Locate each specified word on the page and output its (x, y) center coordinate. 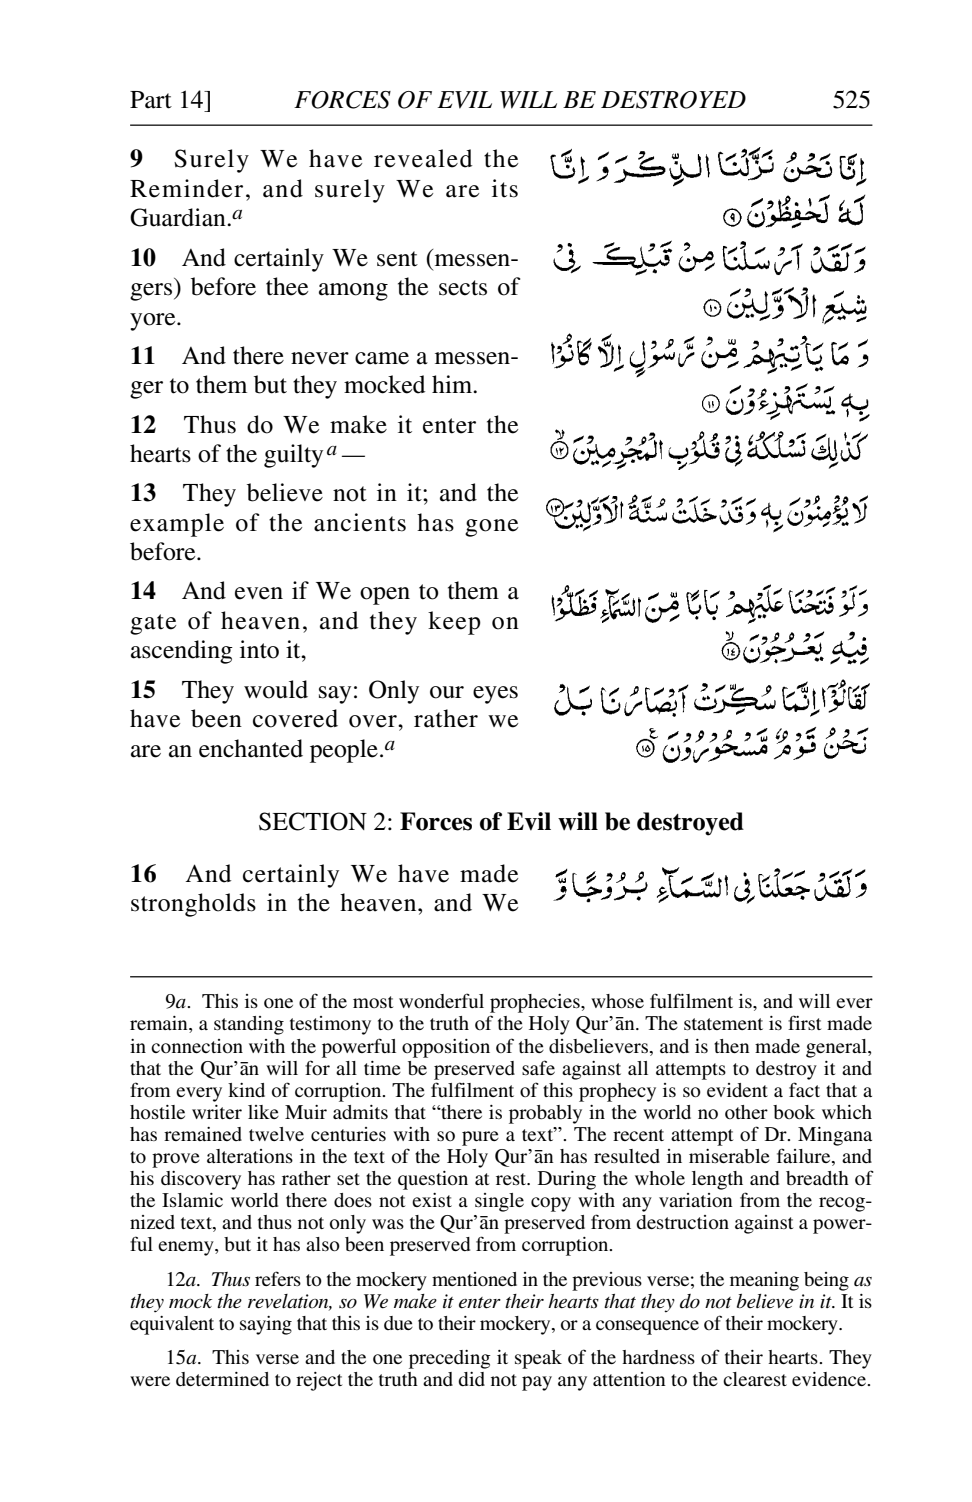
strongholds (193, 905)
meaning (764, 1281)
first (804, 1022)
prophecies (536, 1003)
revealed (423, 158)
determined (222, 1379)
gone (491, 528)
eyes (495, 695)
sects (463, 288)
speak (538, 1359)
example (177, 525)
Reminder (186, 188)
